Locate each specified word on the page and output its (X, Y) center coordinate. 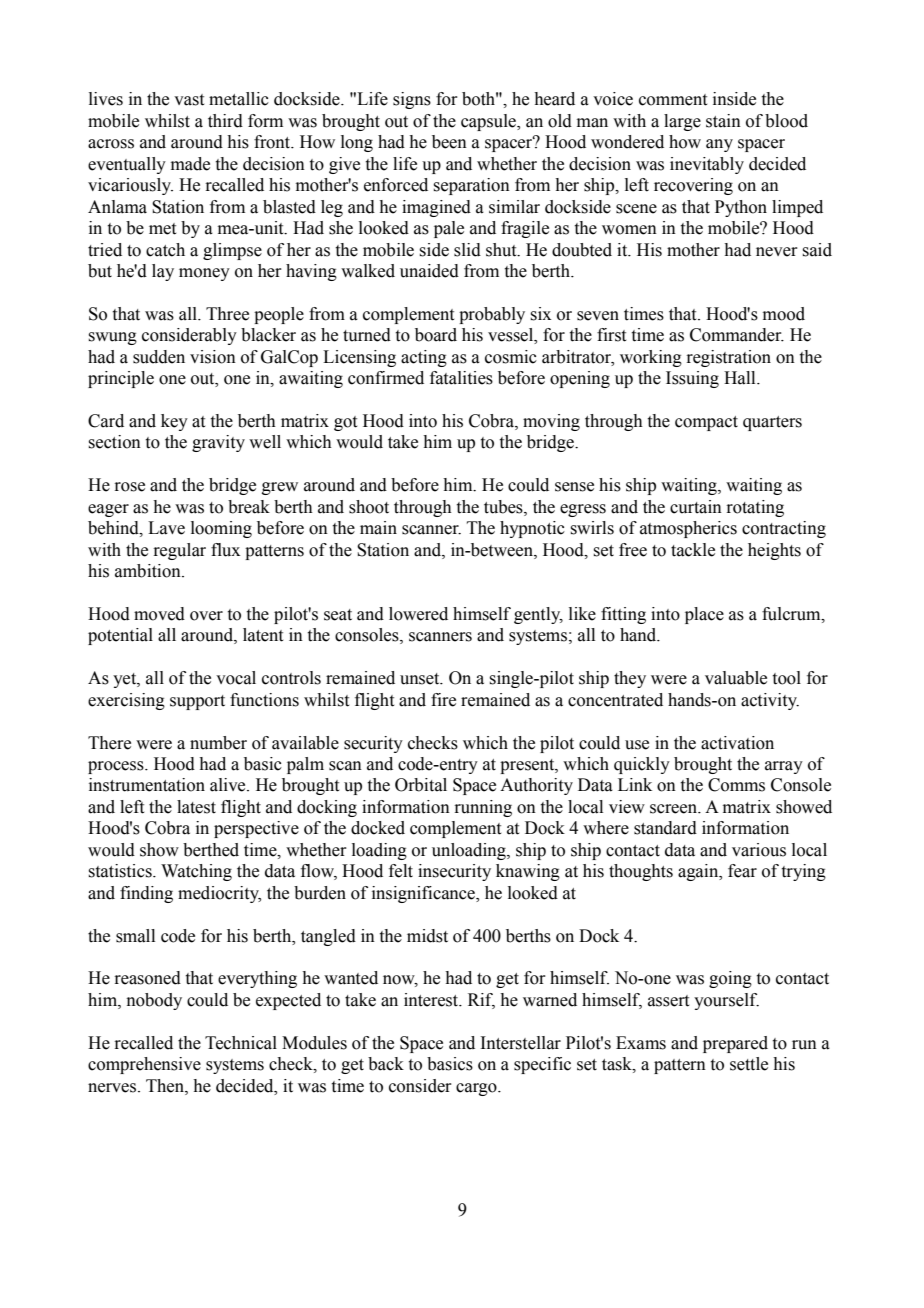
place (704, 615)
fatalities (461, 378)
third (225, 121)
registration (728, 358)
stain (723, 121)
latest (196, 807)
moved (159, 614)
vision (213, 357)
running (483, 808)
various (759, 850)
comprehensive (144, 1065)
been (449, 142)
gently (538, 615)
